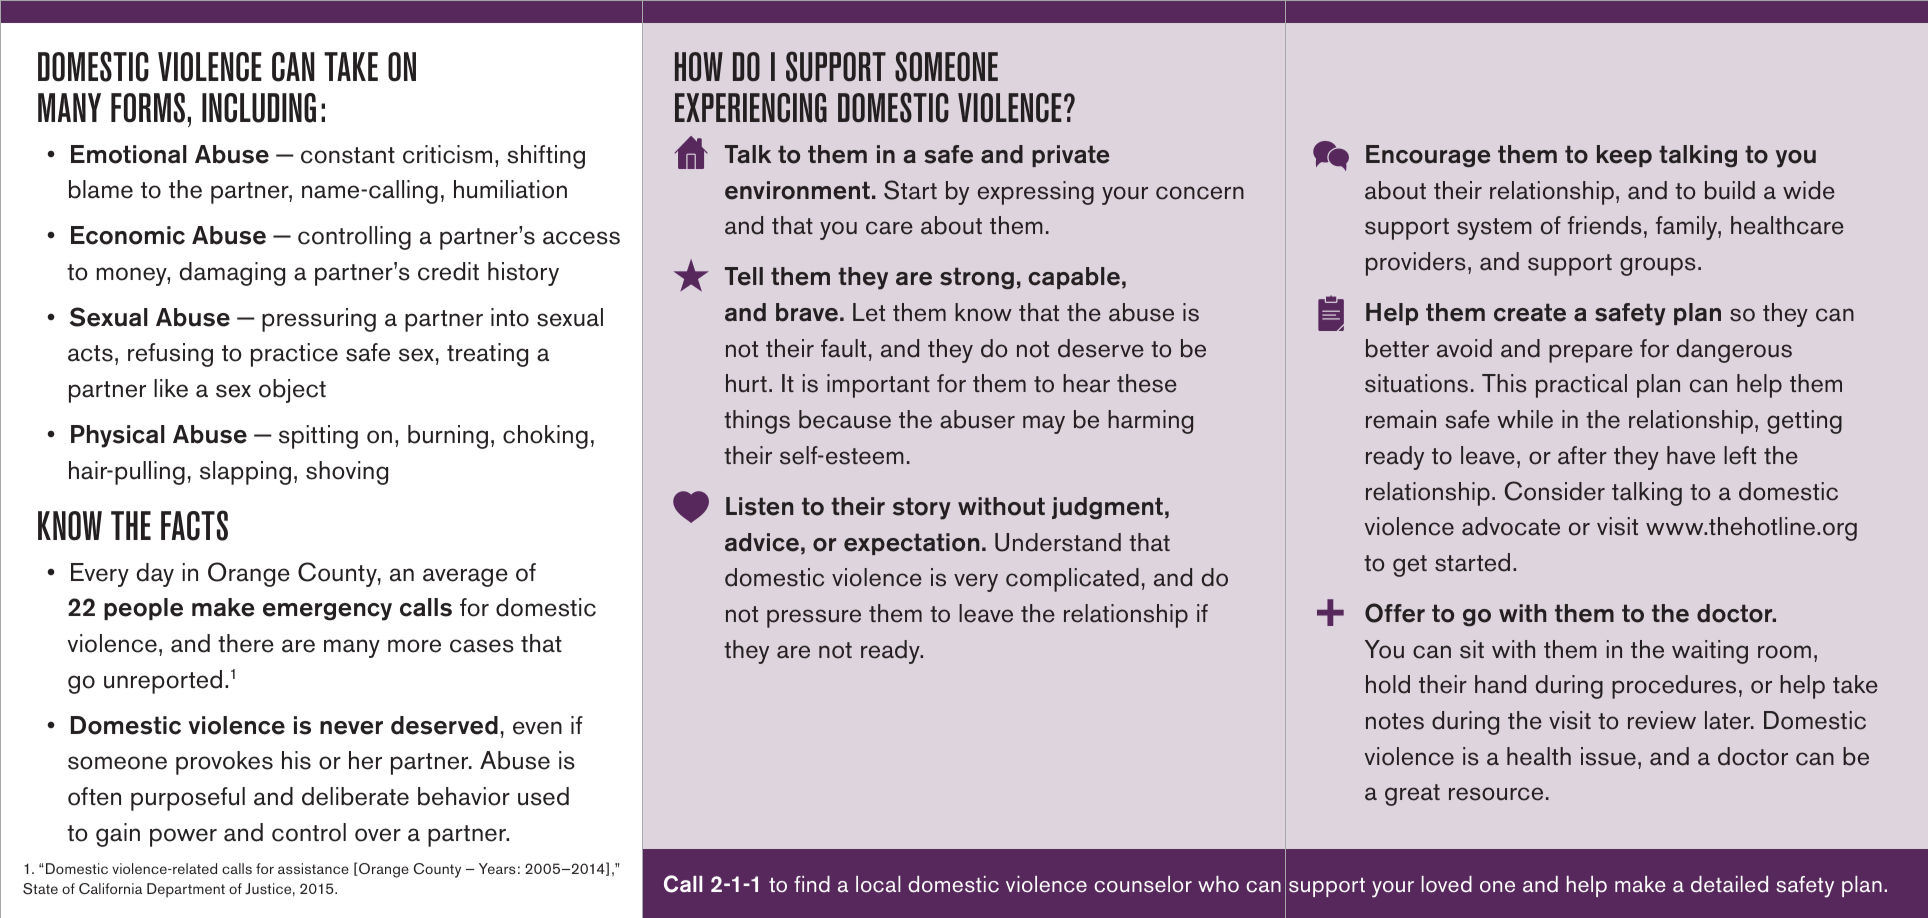 The width and height of the page is (1928, 918). What do you see at coordinates (1605, 225) in the page?
I see `friends` at bounding box center [1605, 225].
